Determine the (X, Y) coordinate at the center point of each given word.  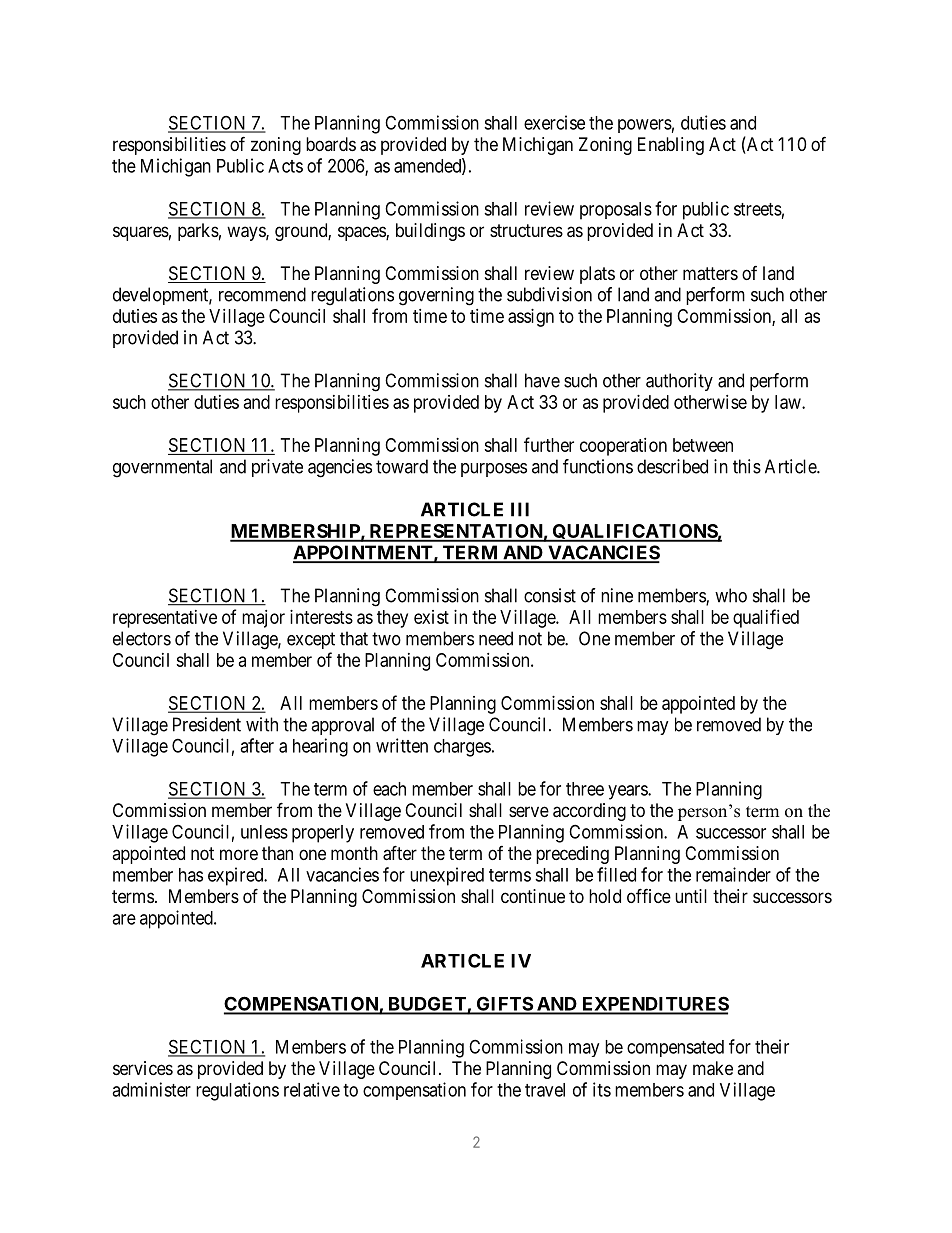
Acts (285, 166)
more (239, 854)
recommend (262, 294)
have (542, 380)
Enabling (671, 146)
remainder (733, 874)
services (143, 1068)
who (731, 595)
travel (545, 1090)
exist (431, 617)
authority (679, 382)
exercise (554, 122)
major (263, 619)
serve (529, 811)
